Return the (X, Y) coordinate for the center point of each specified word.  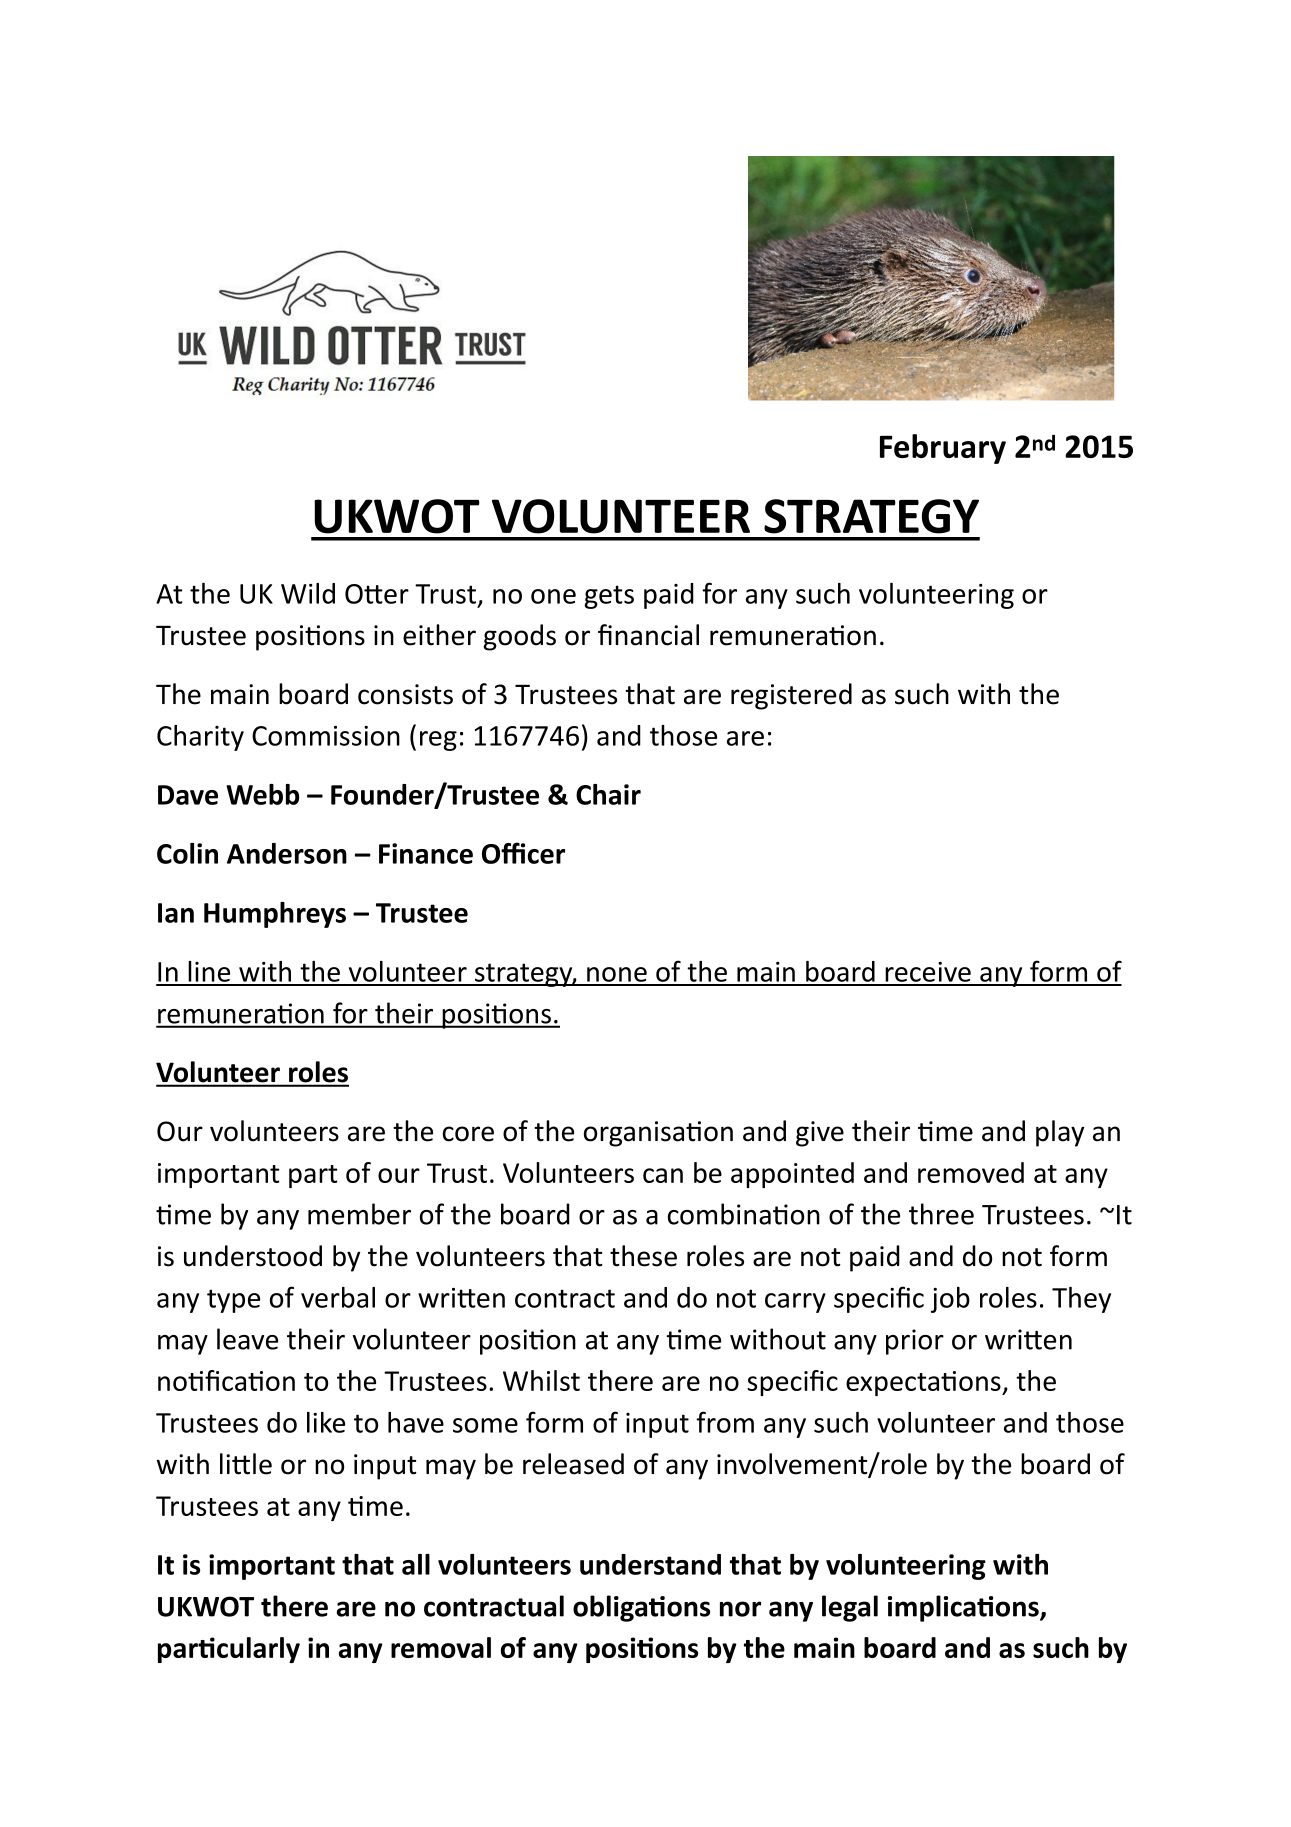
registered (791, 696)
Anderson (287, 853)
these (643, 1256)
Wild (308, 593)
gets (609, 597)
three (941, 1214)
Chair (608, 794)
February (943, 449)
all (416, 1564)
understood (253, 1256)
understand (650, 1564)
